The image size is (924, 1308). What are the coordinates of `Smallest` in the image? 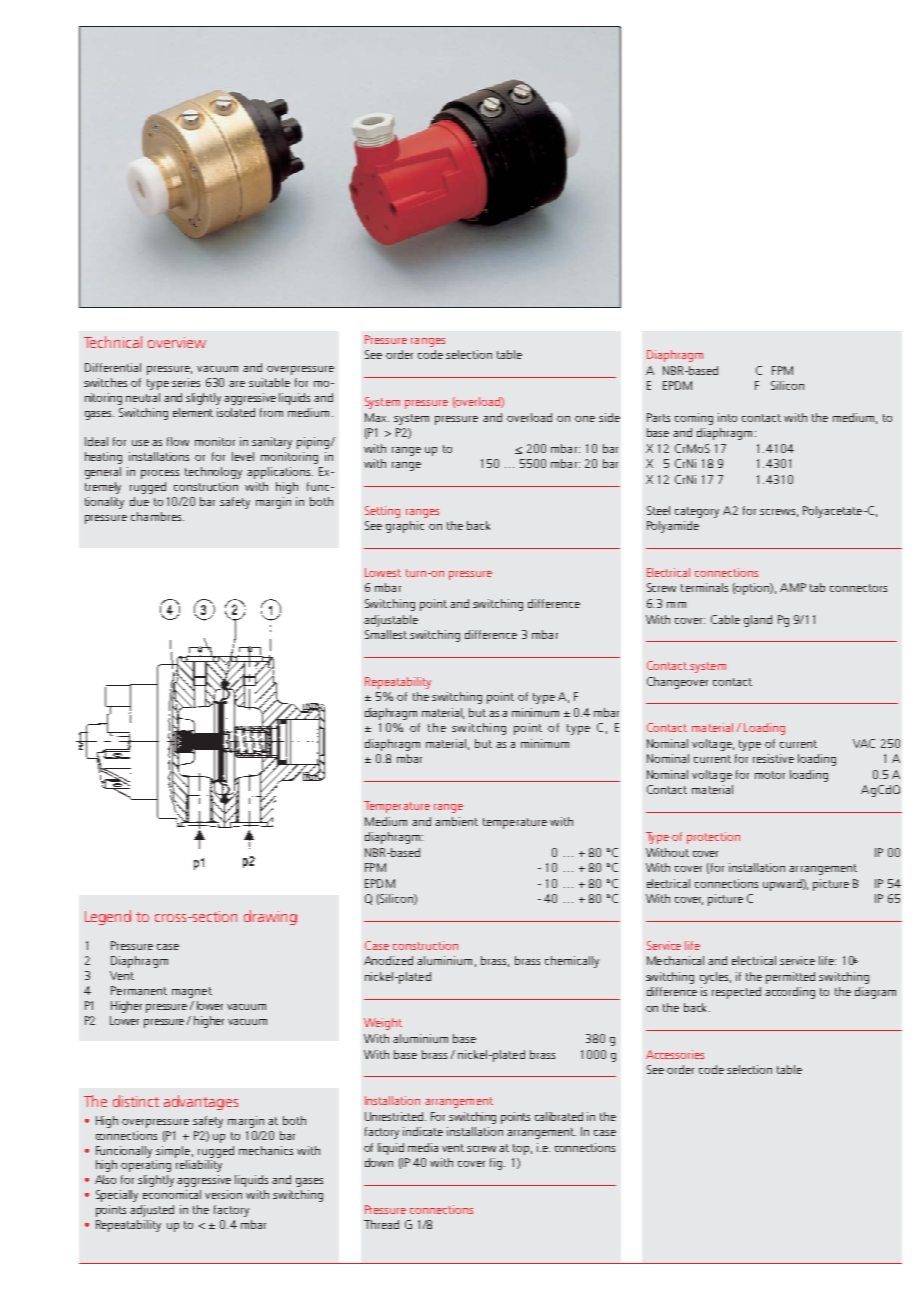 It's located at (386, 634).
